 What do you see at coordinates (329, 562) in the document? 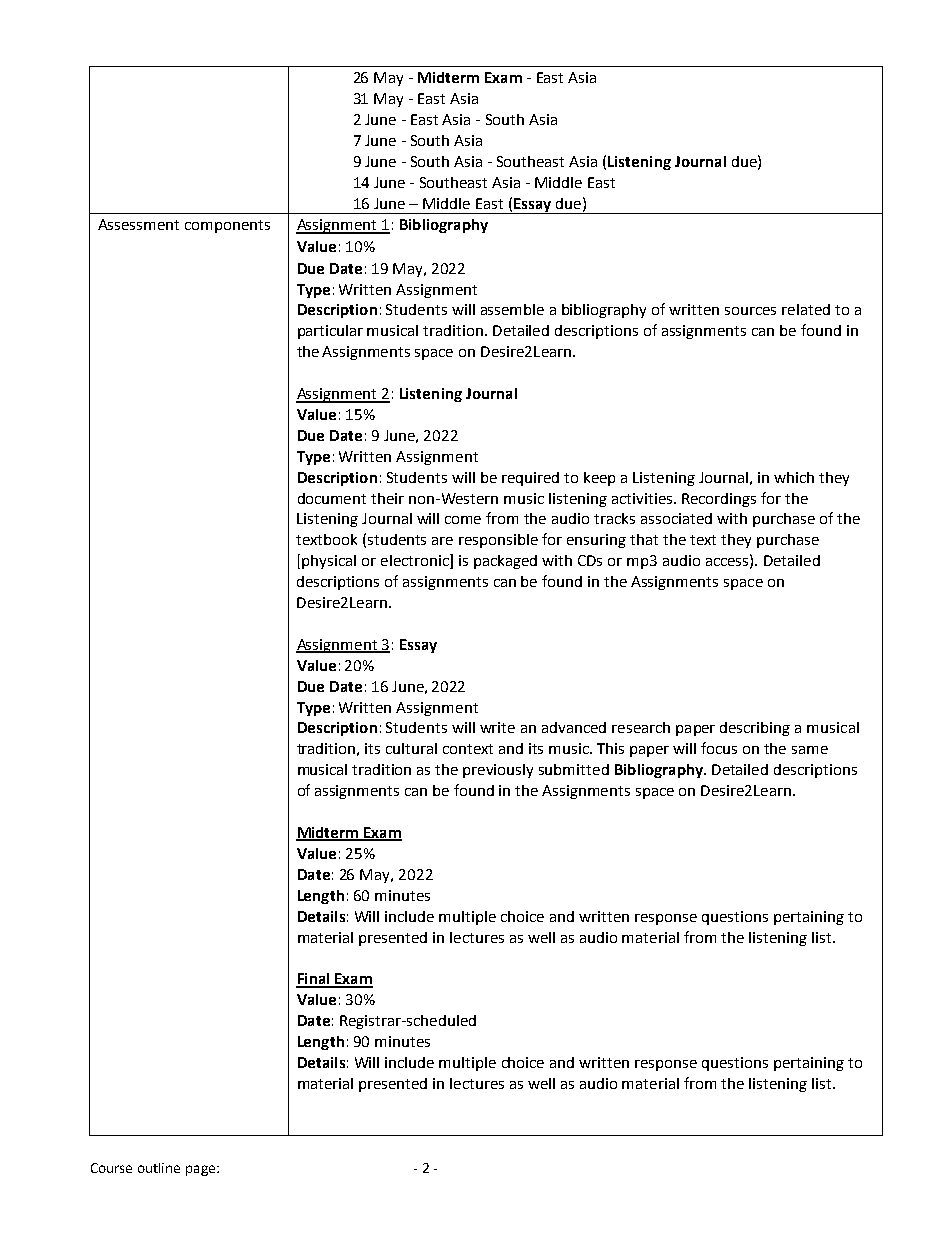
I see `physical` at bounding box center [329, 562].
